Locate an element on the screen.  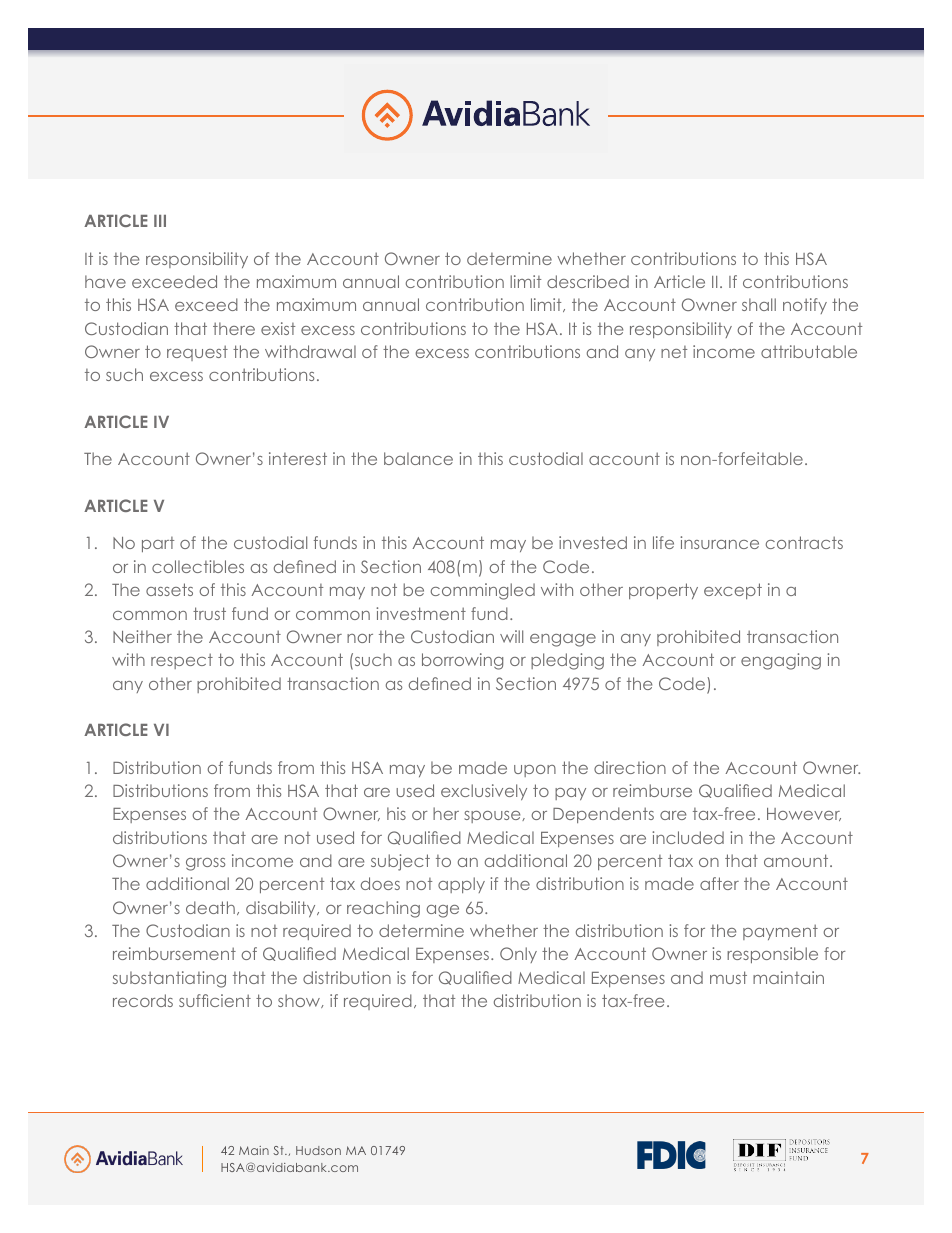
borrowing is located at coordinates (462, 661).
